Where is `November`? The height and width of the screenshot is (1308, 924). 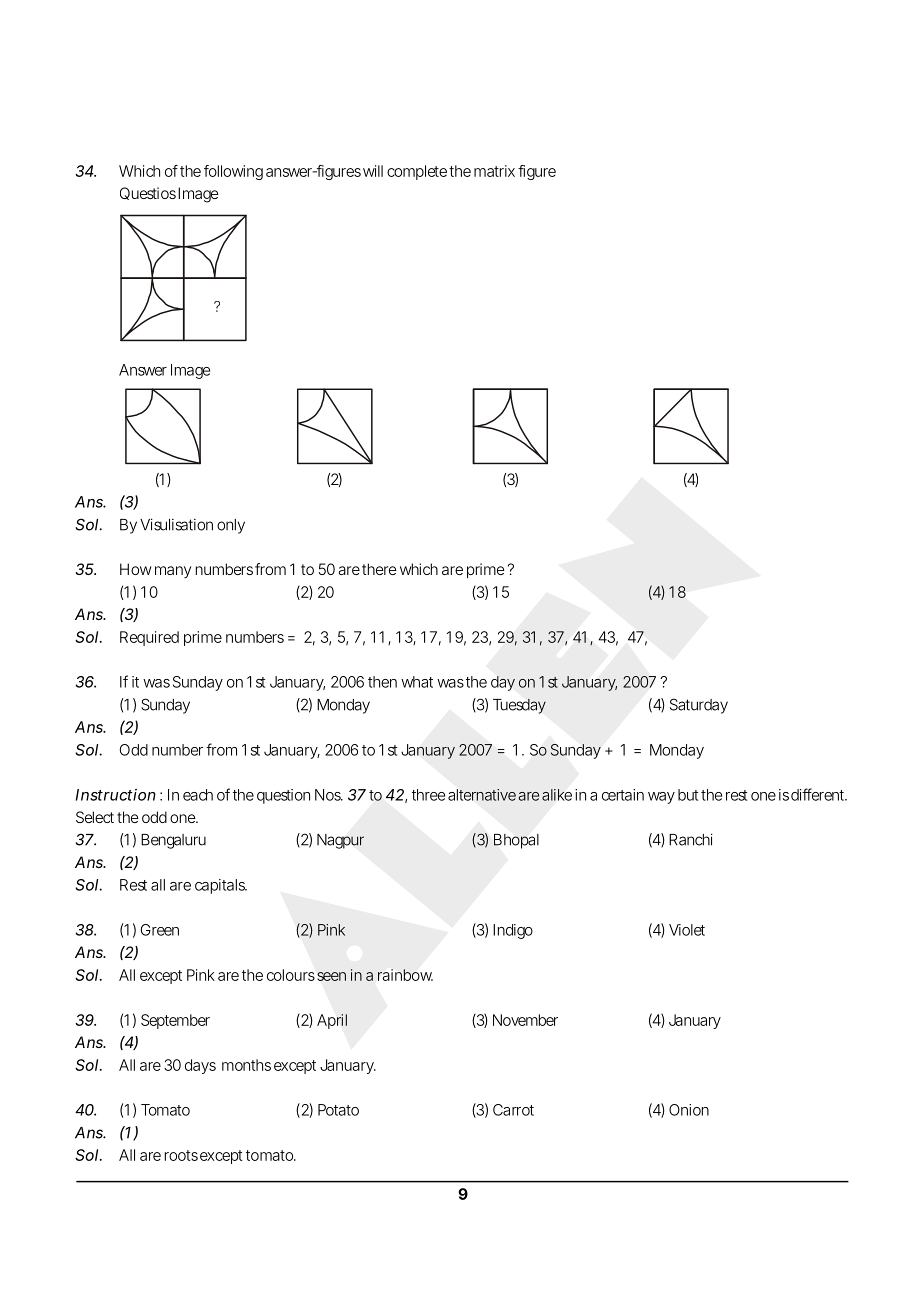 November is located at coordinates (525, 1020).
